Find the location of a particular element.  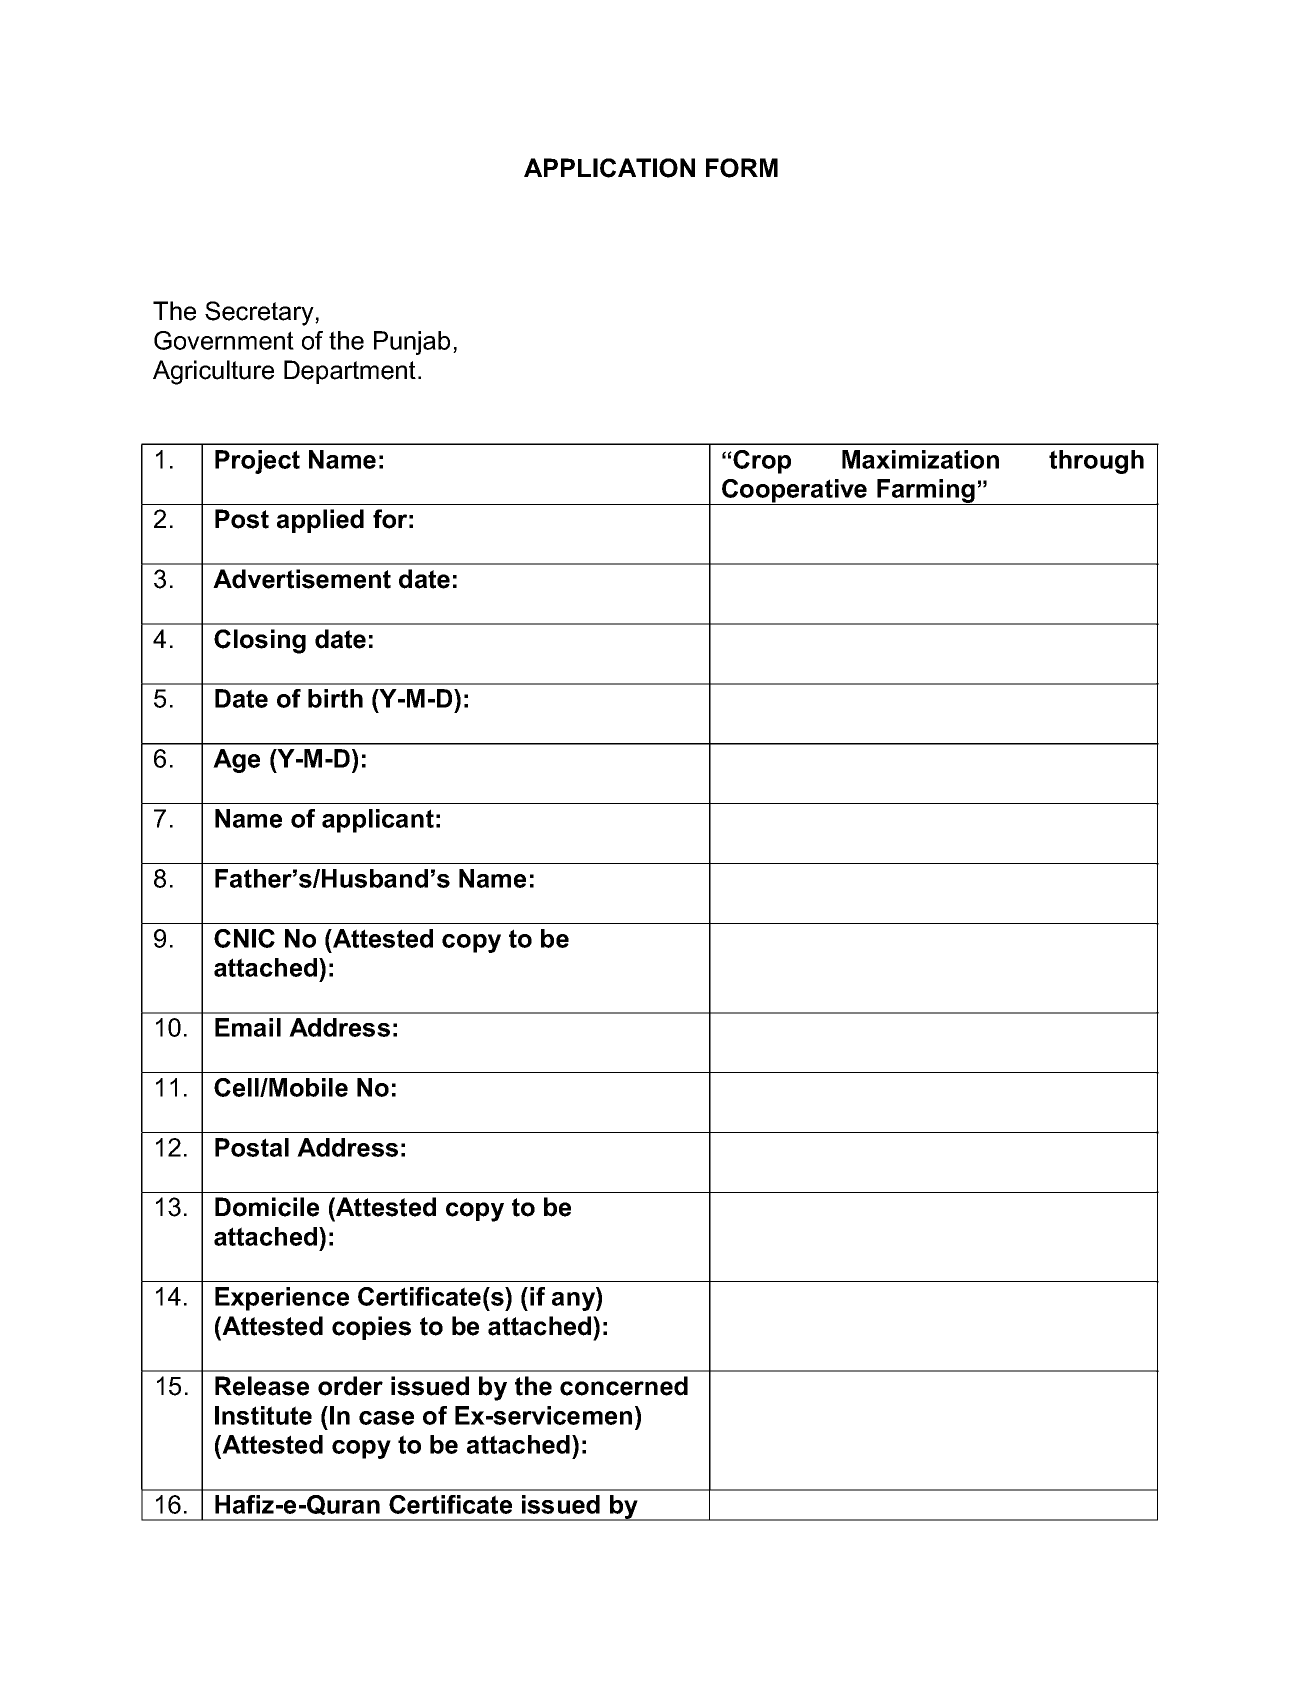

Secretary is located at coordinates (260, 313).
